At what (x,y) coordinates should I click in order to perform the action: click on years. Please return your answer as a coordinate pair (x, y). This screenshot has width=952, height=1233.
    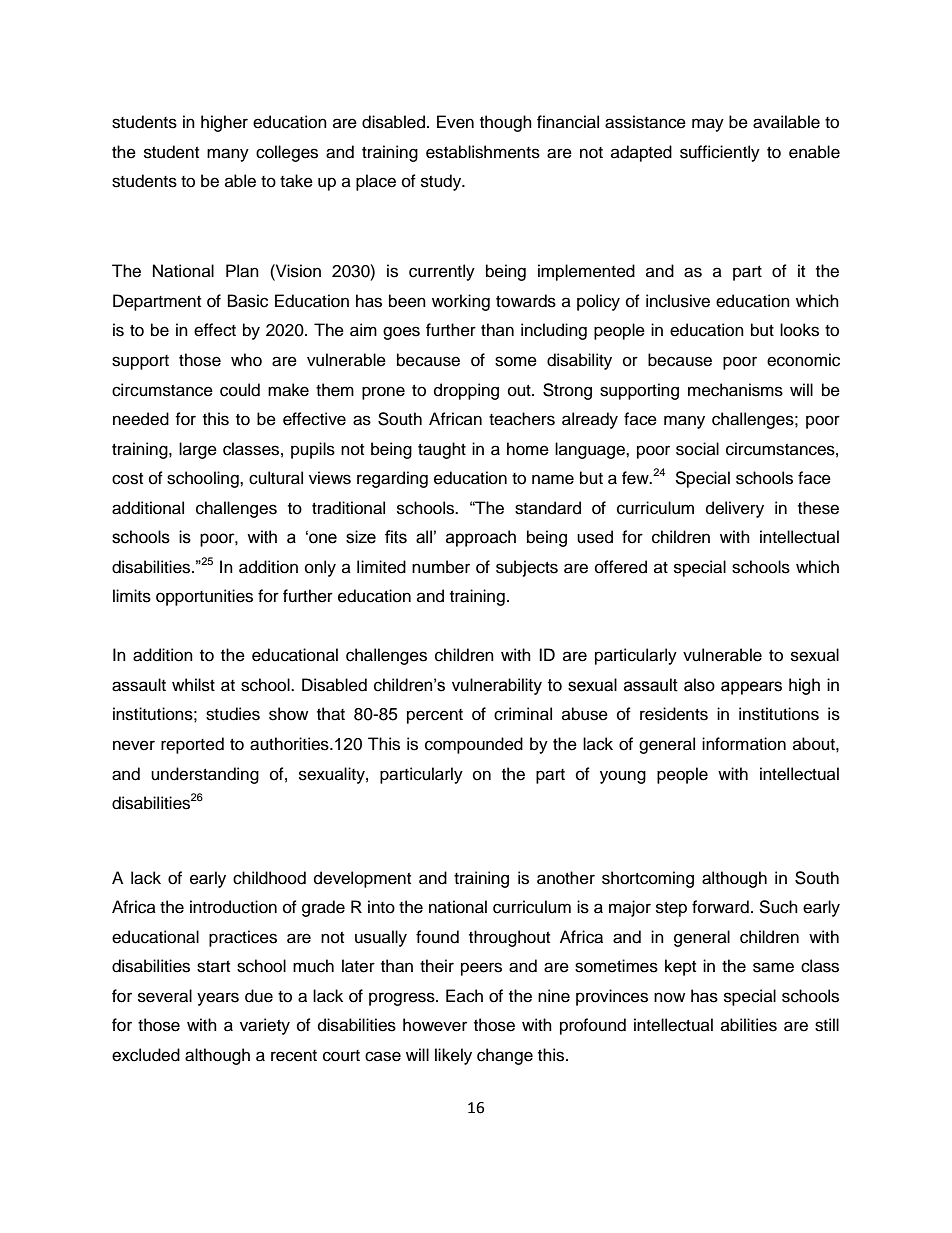
    Looking at the image, I should click on (218, 999).
